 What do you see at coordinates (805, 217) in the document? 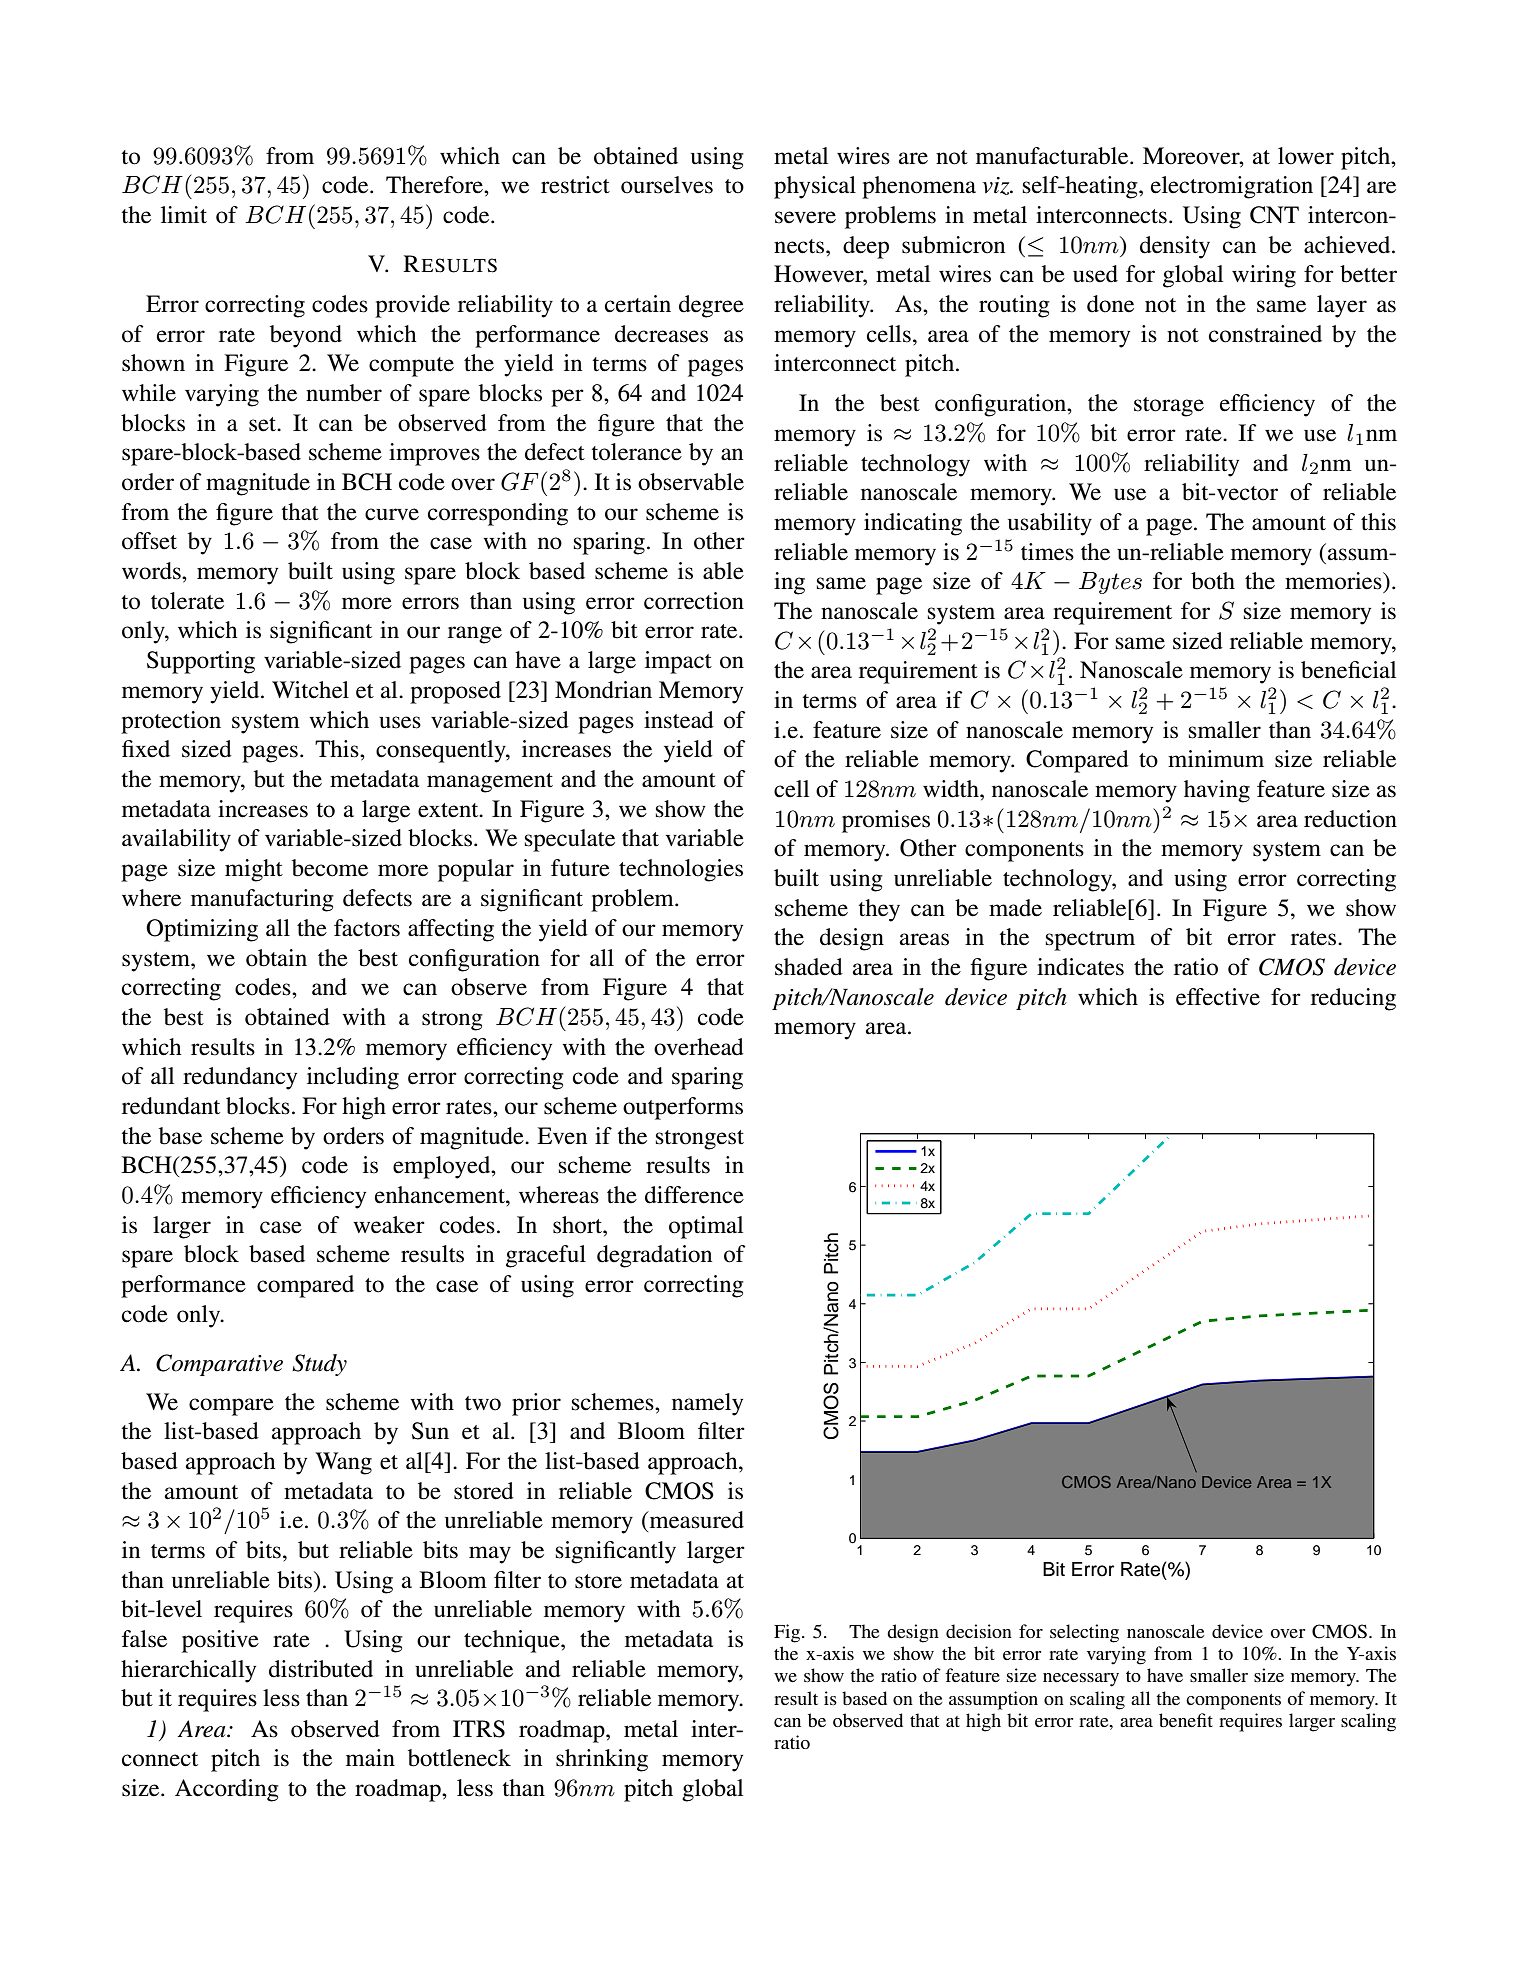
I see `severe` at bounding box center [805, 217].
